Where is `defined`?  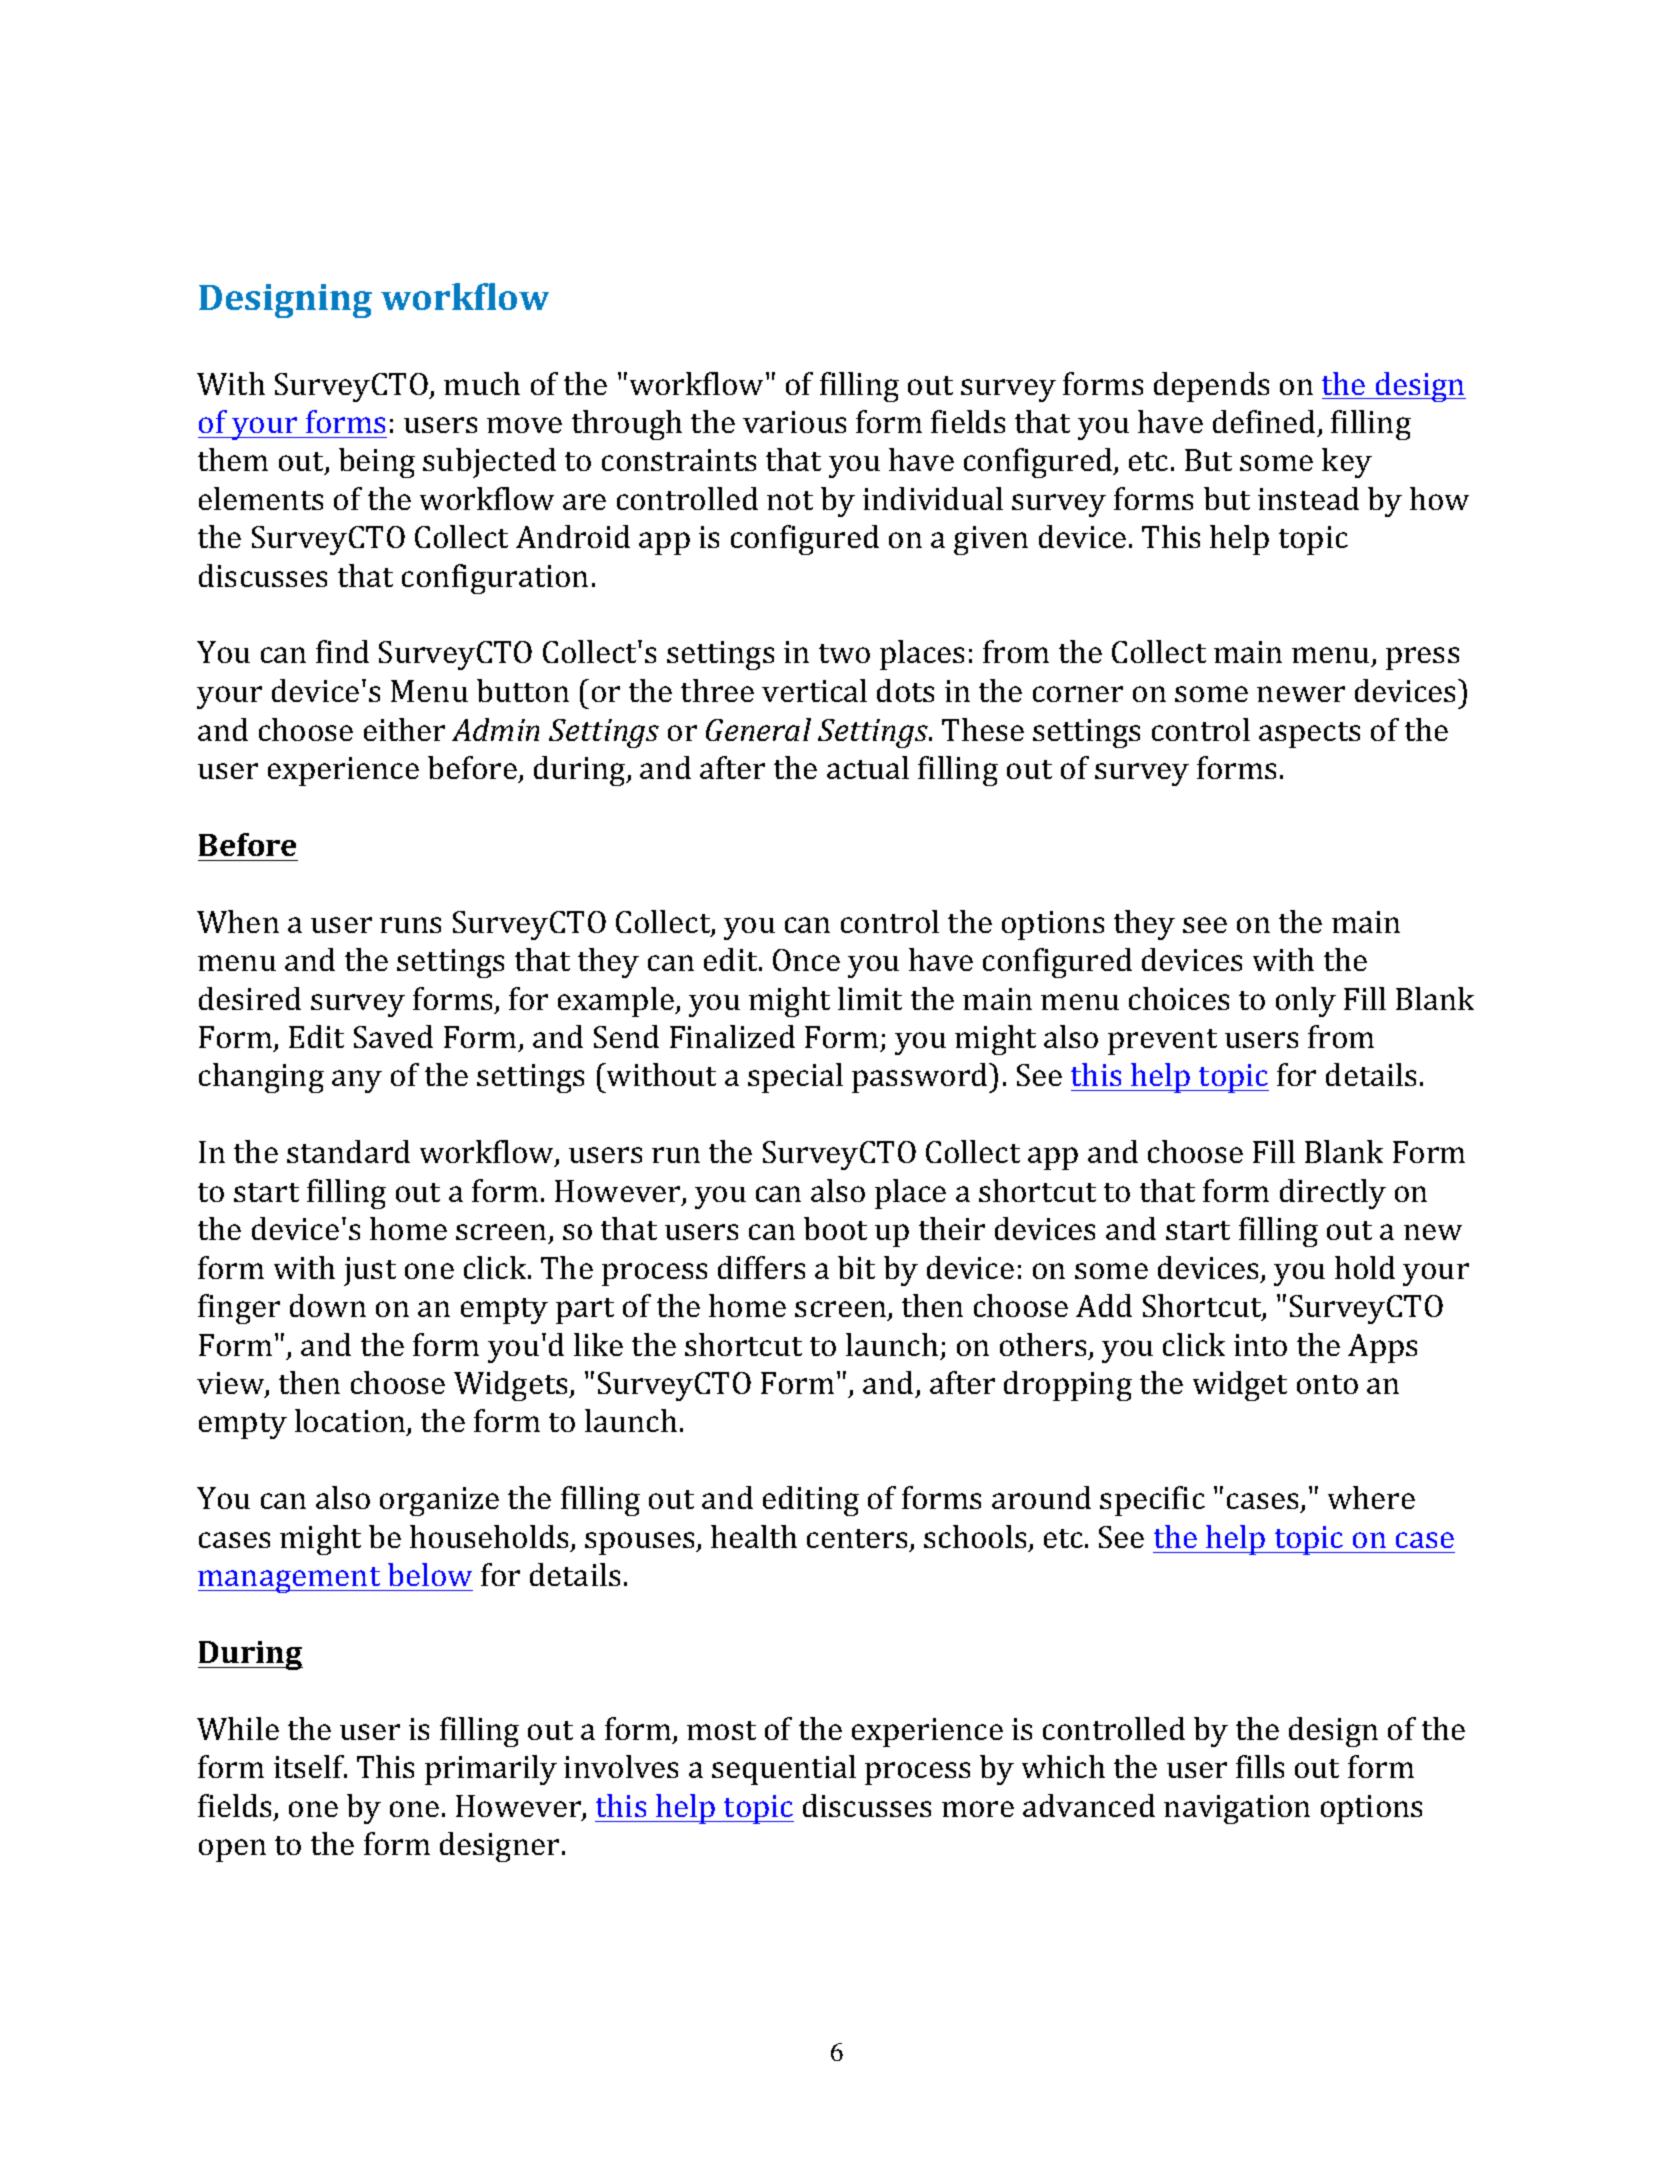
defined is located at coordinates (1264, 421).
